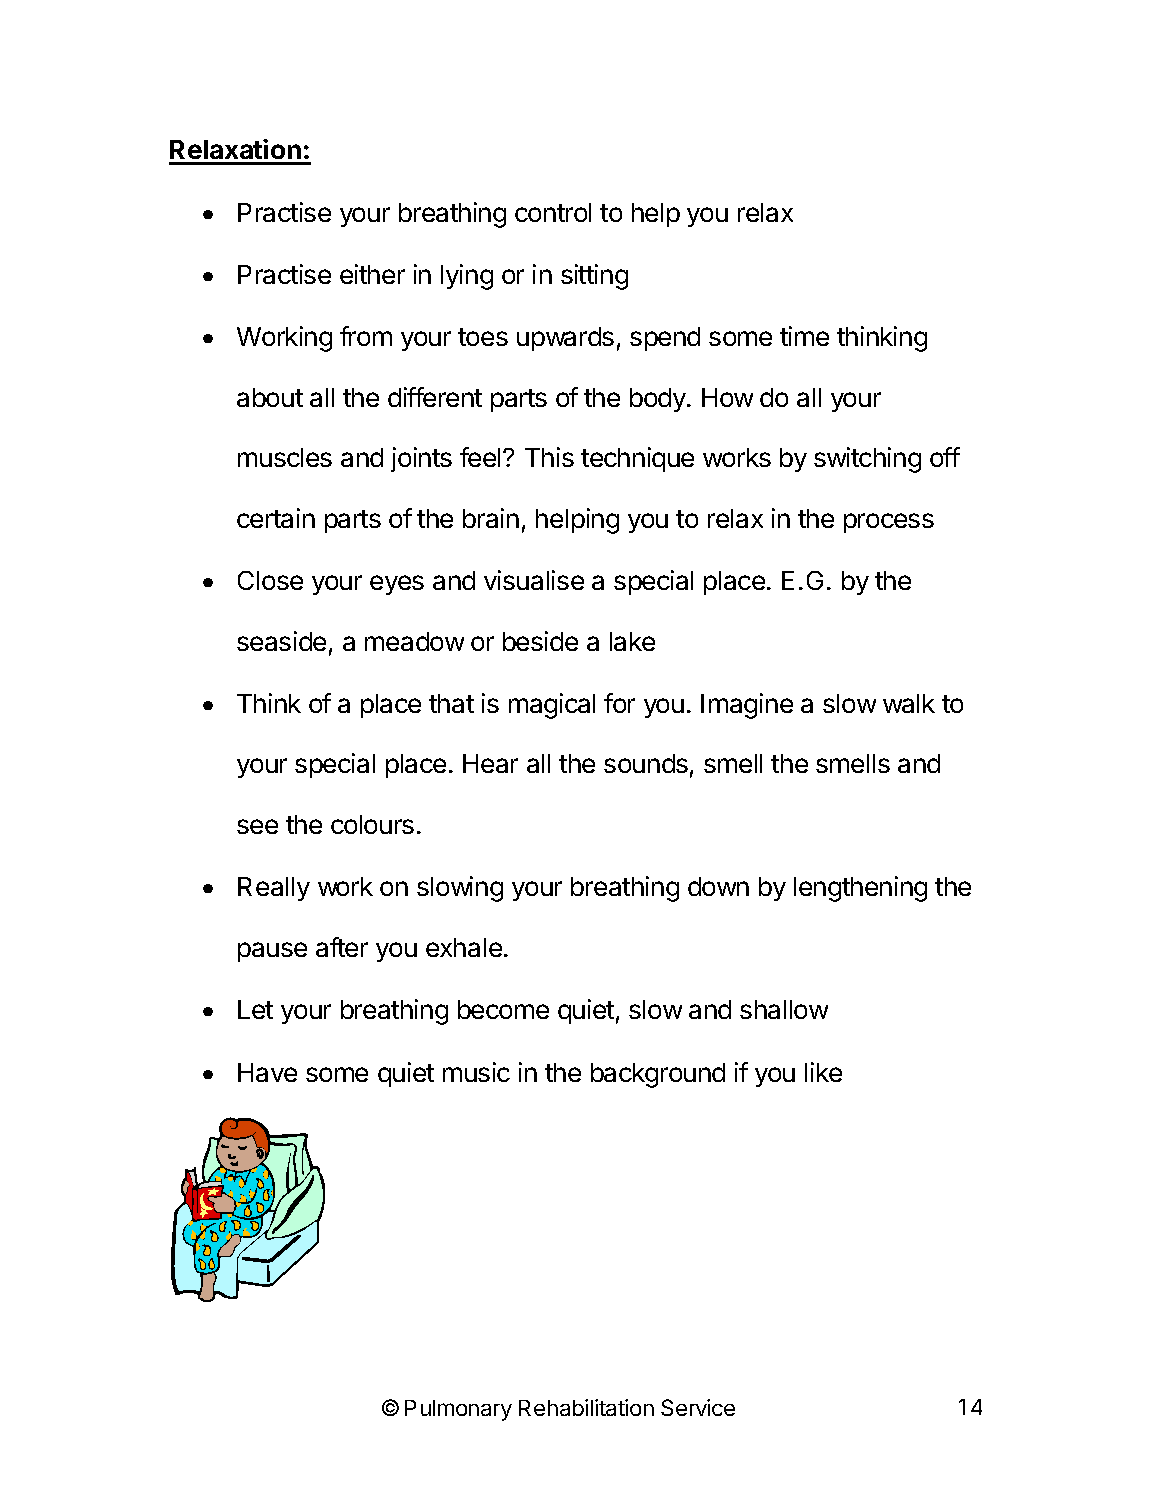 The width and height of the screenshot is (1150, 1489). What do you see at coordinates (586, 1407) in the screenshot?
I see `Rehabilitation` at bounding box center [586, 1407].
